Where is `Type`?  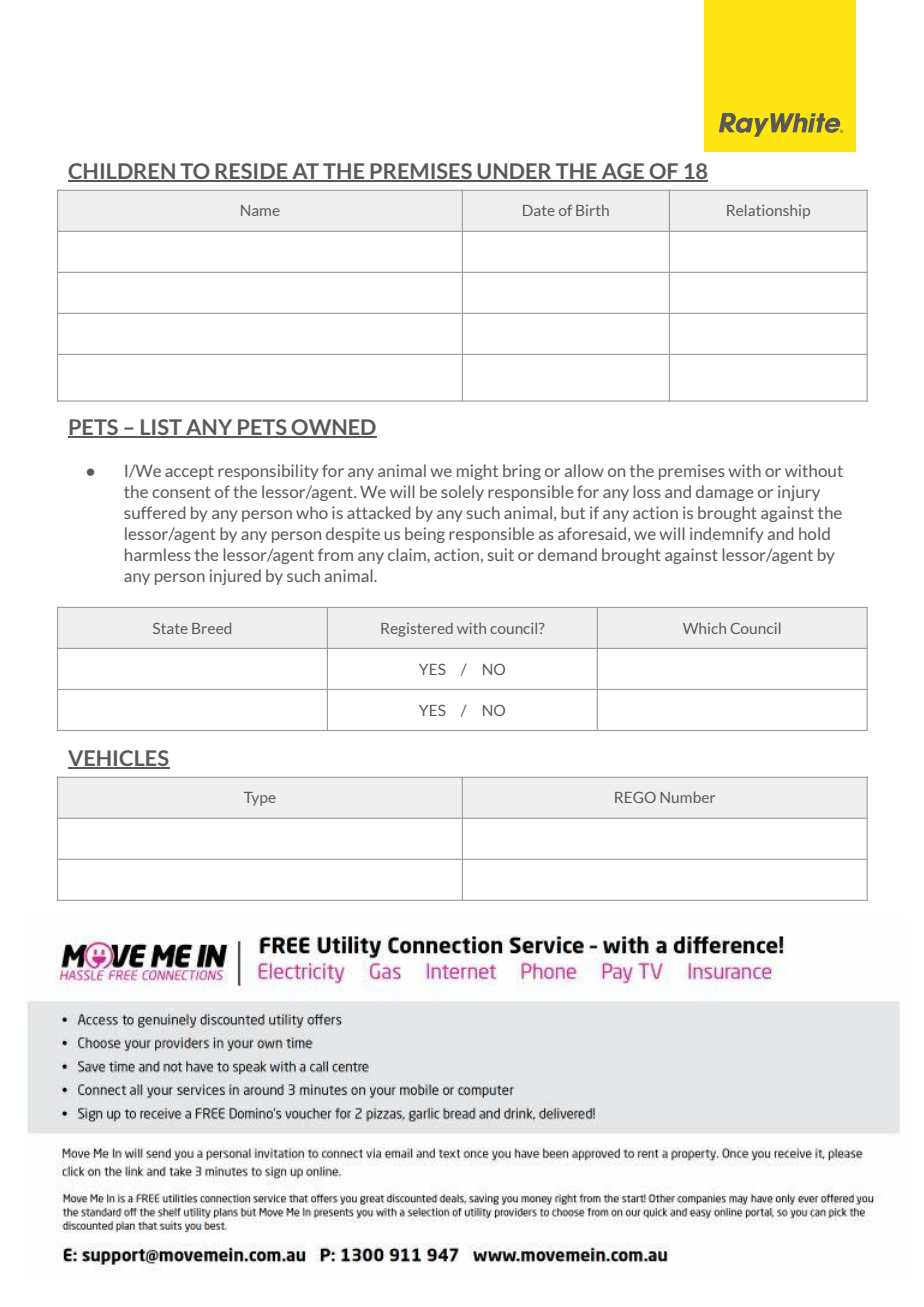
Type is located at coordinates (260, 799).
